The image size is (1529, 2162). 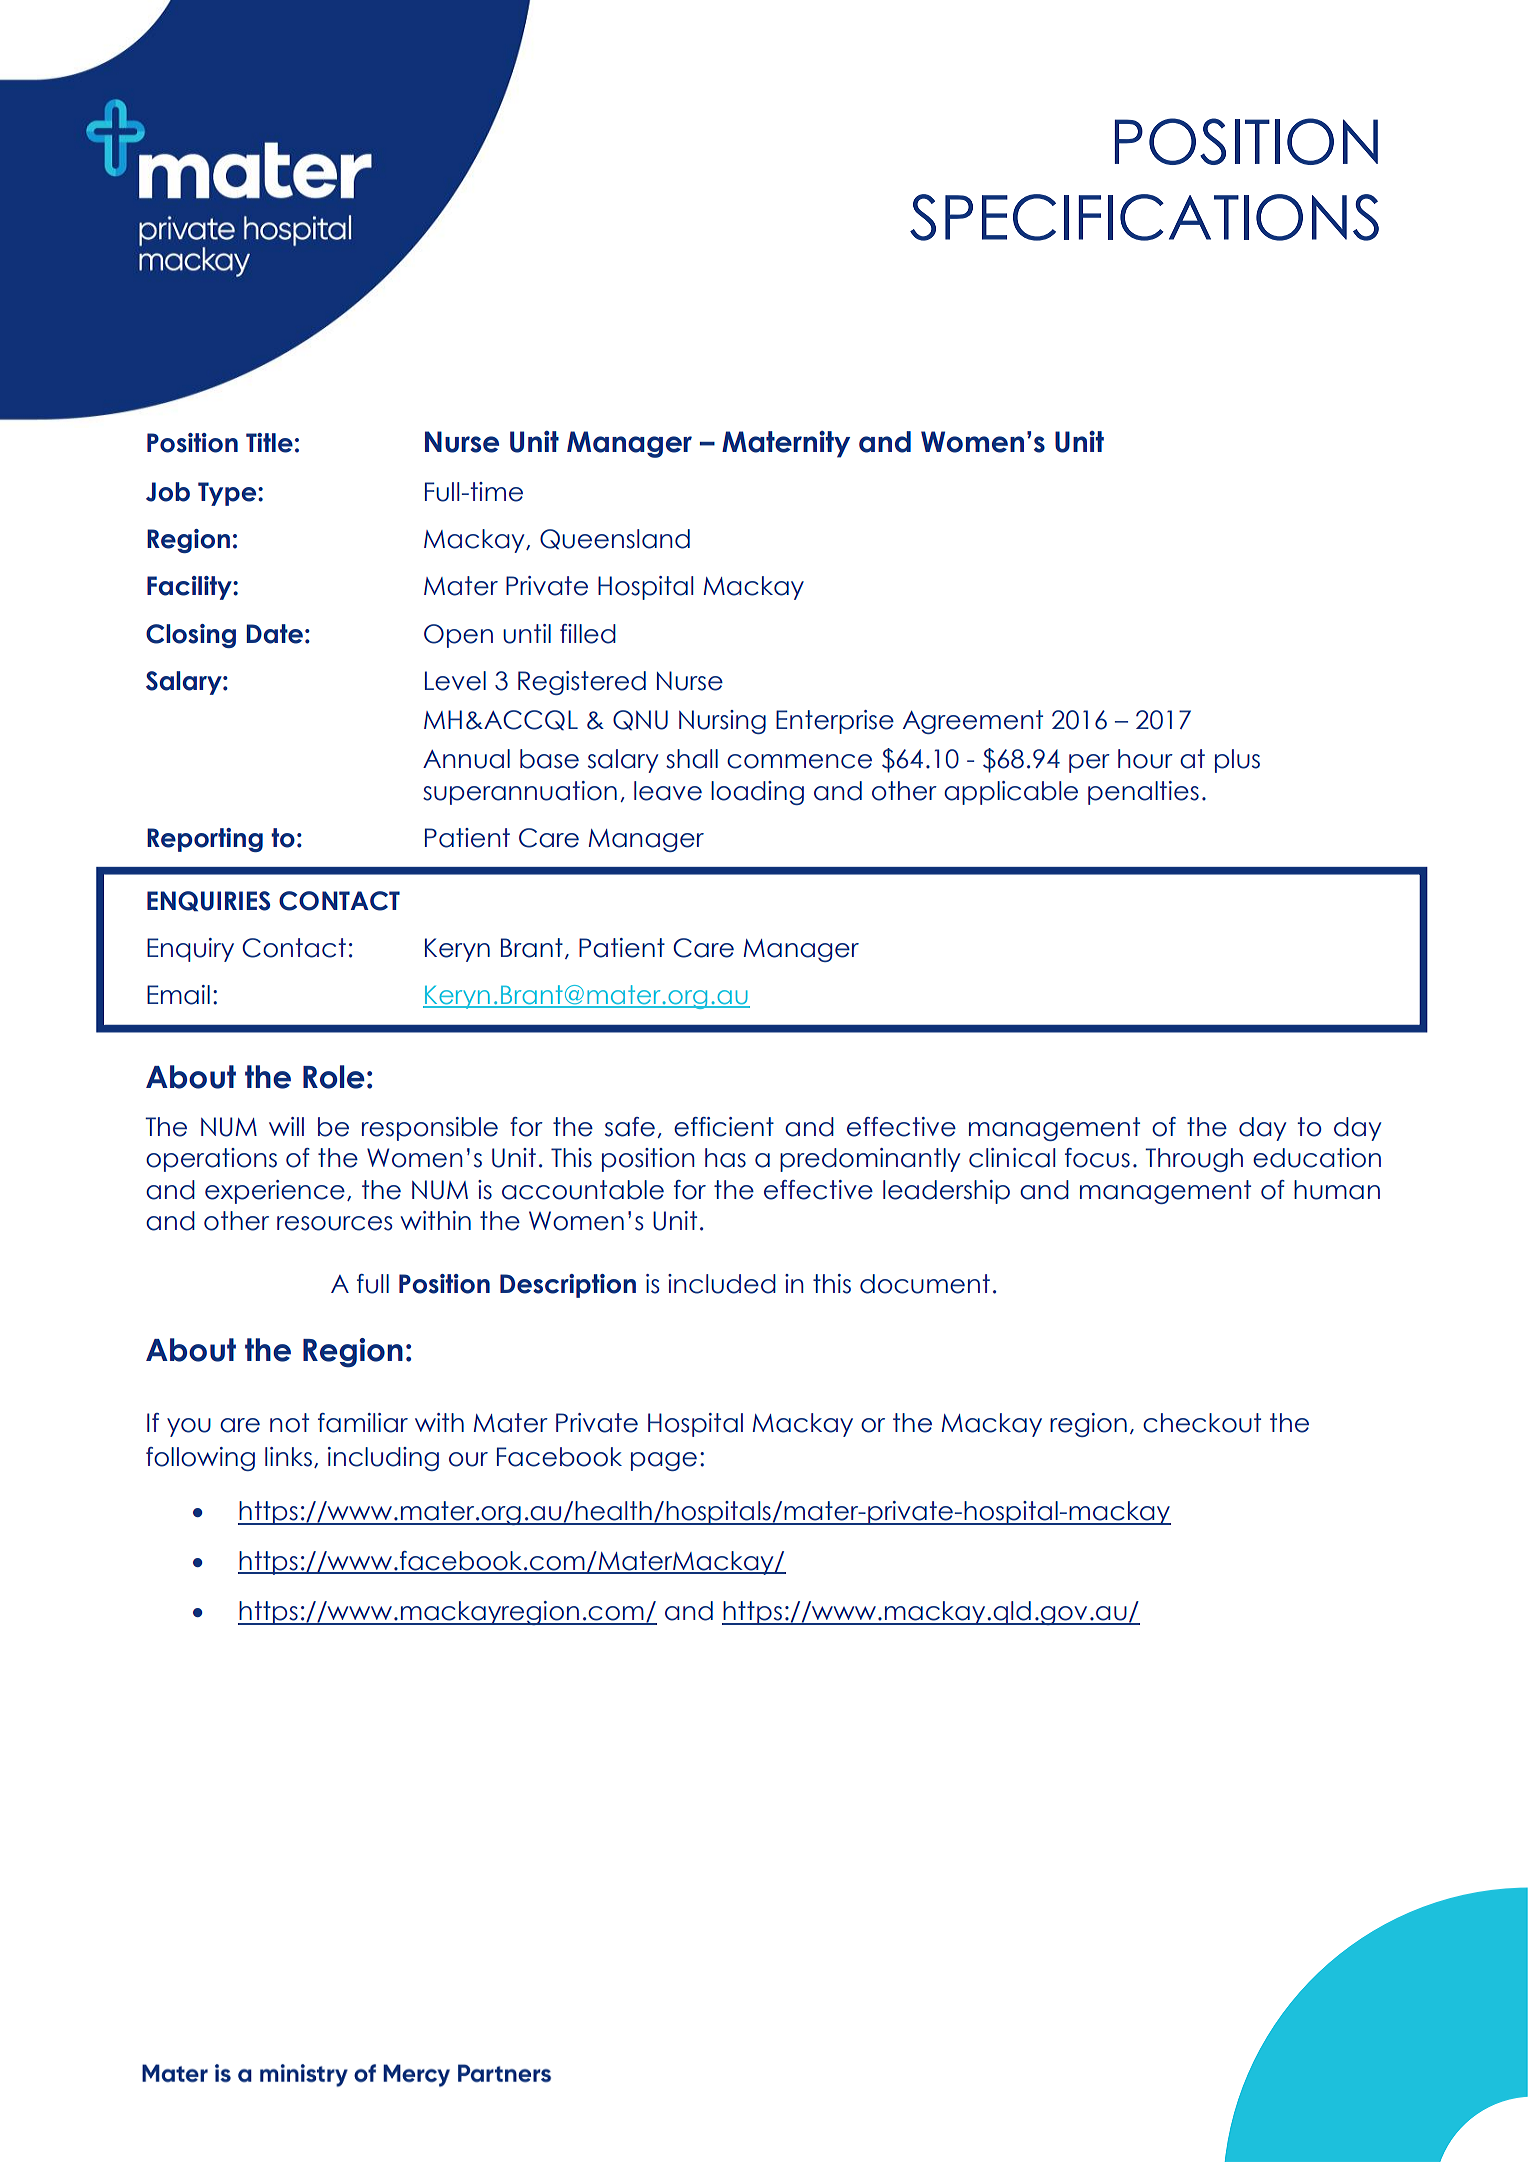 I want to click on not, so click(x=289, y=1423).
